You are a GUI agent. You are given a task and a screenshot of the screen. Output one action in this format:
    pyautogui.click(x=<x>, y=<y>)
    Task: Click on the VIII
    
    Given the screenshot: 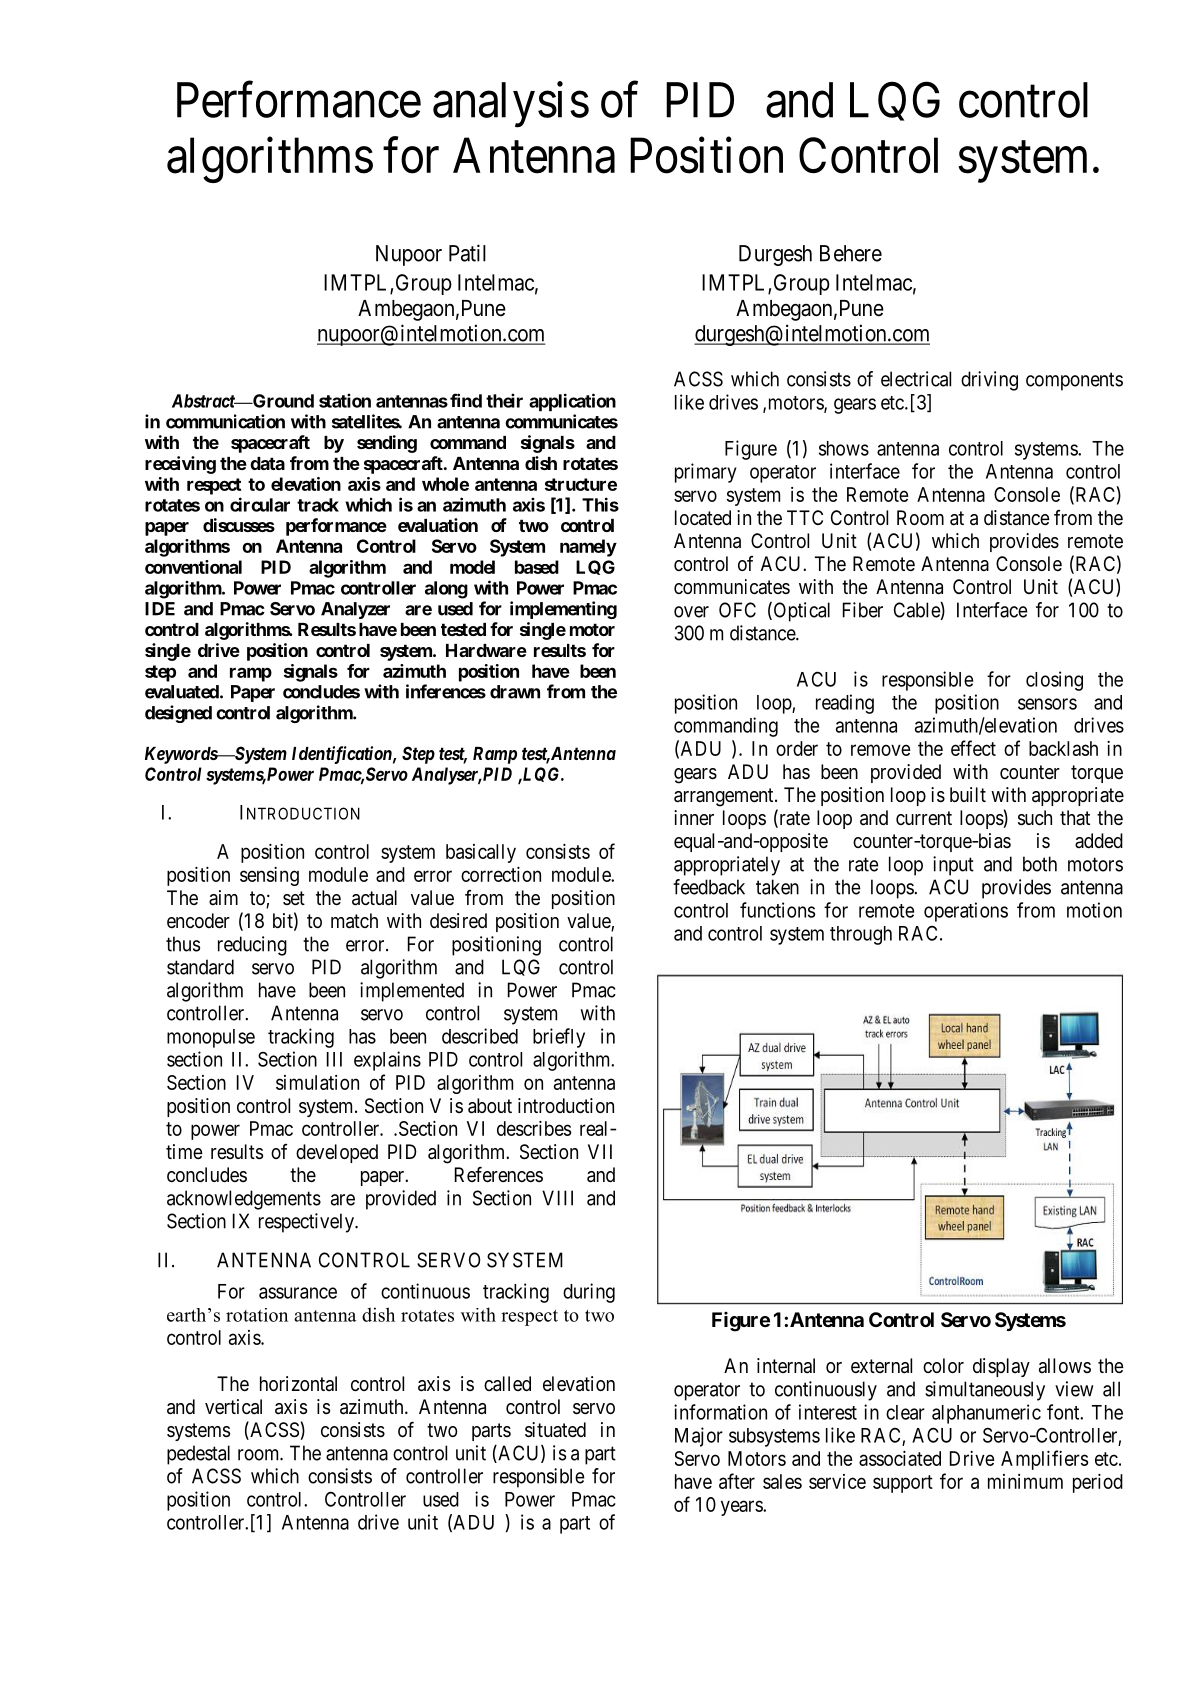 What is the action you would take?
    pyautogui.click(x=557, y=1198)
